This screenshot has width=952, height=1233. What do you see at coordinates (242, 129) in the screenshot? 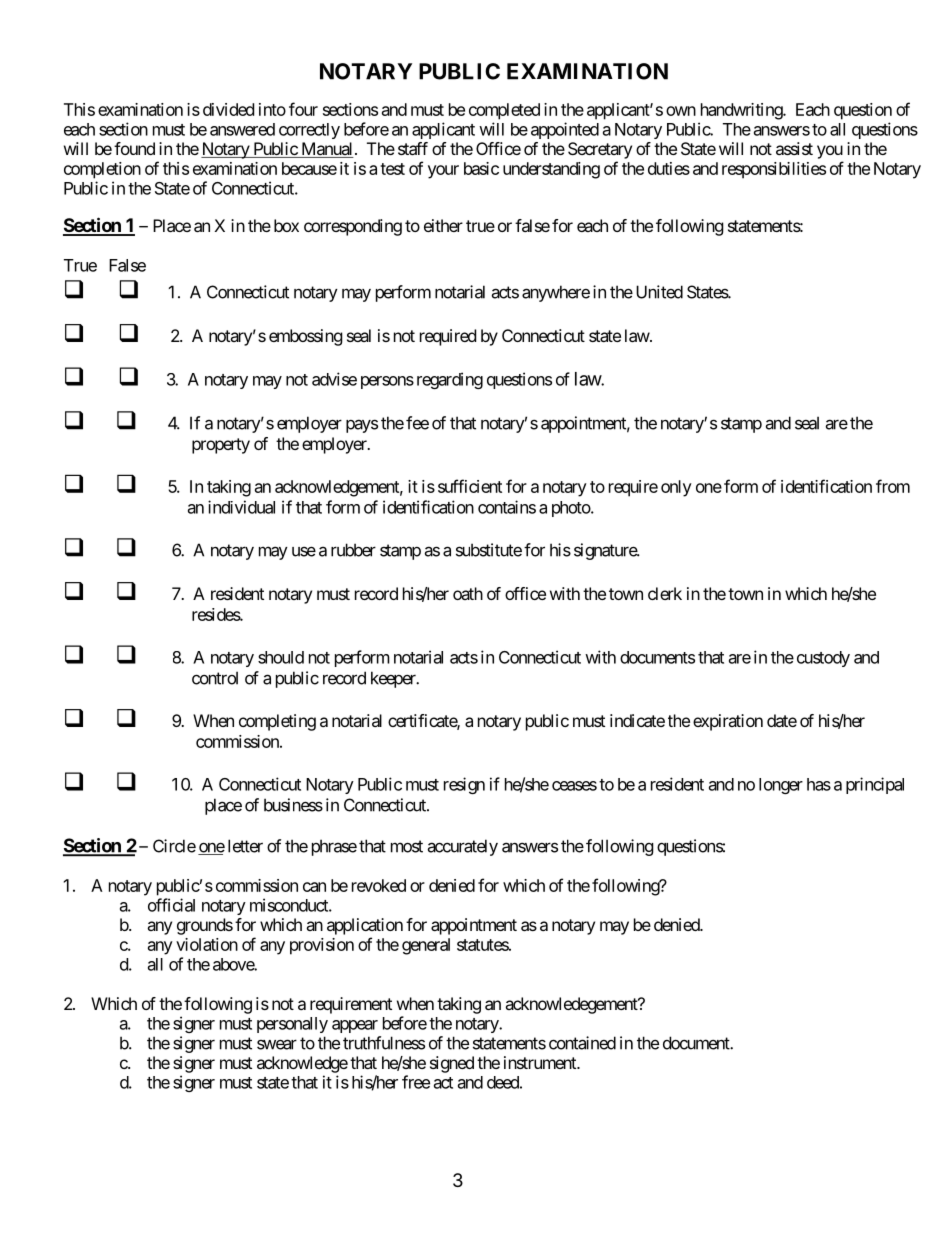
I see `answered` at bounding box center [242, 129].
